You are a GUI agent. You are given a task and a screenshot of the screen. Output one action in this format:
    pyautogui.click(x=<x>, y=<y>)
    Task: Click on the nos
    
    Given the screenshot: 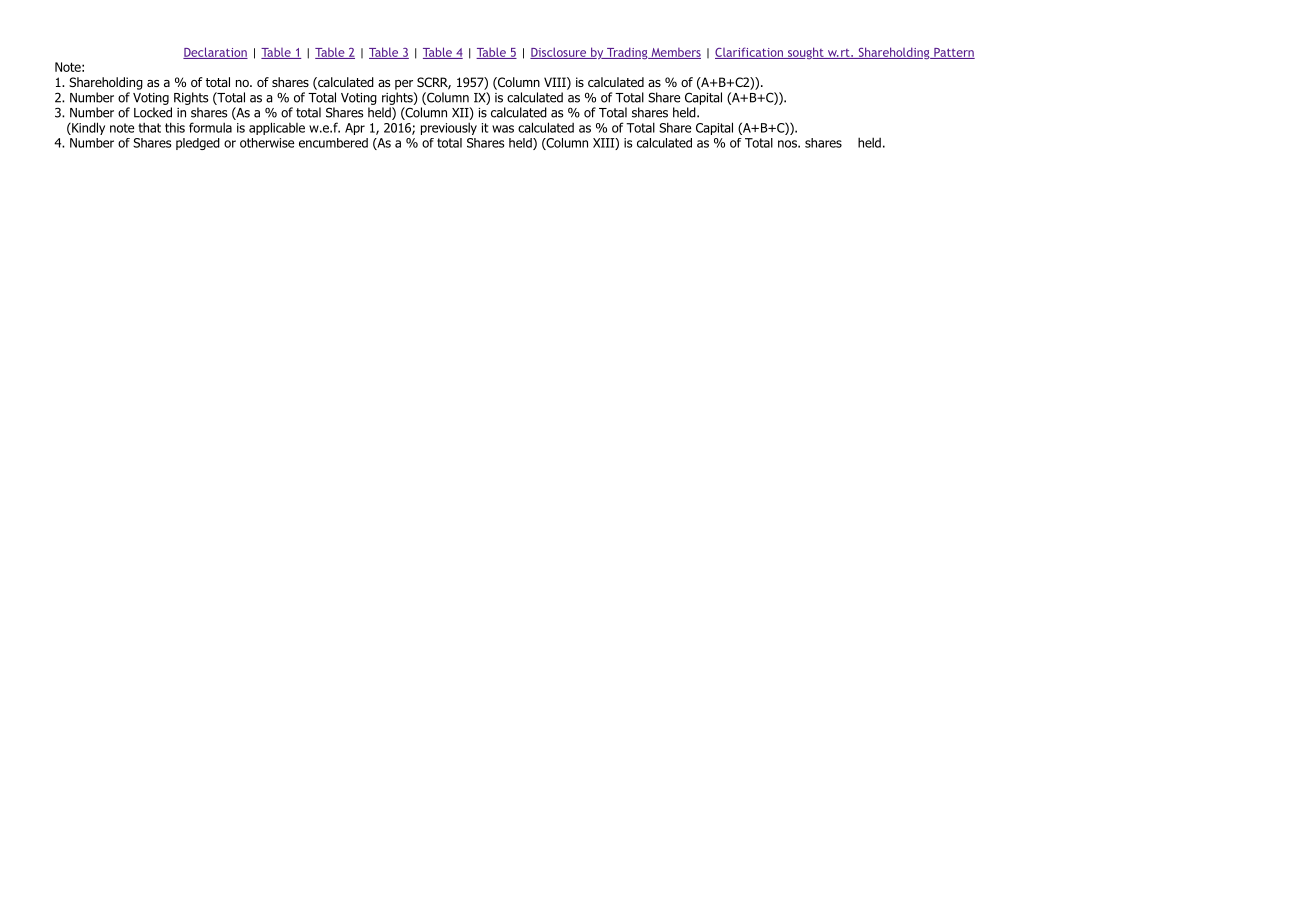 What is the action you would take?
    pyautogui.click(x=787, y=144)
